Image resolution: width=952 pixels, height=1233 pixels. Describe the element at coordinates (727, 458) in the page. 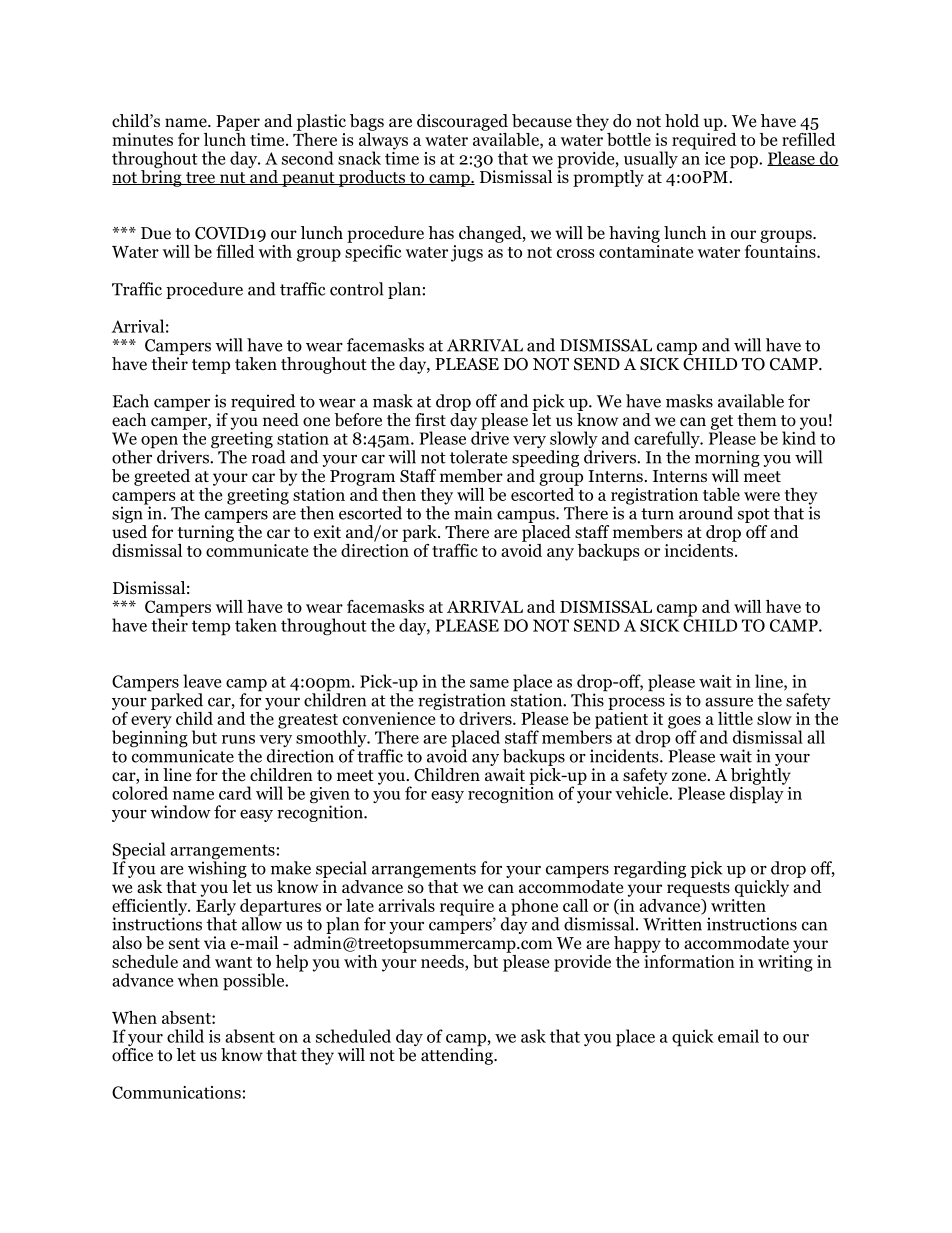

I see `morning` at that location.
